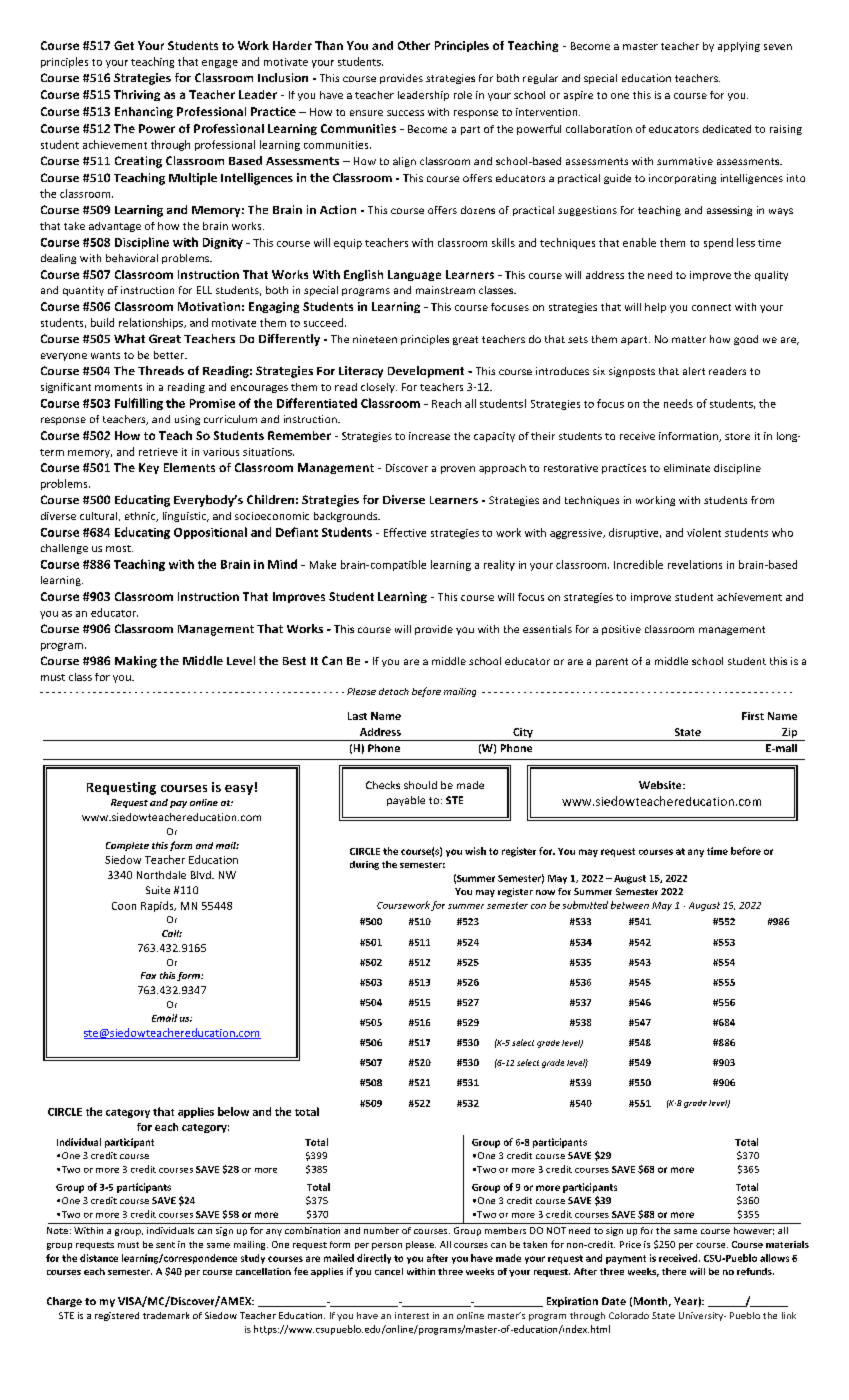 The height and width of the screenshot is (1400, 849). What do you see at coordinates (753, 716) in the screenshot?
I see `First` at bounding box center [753, 716].
